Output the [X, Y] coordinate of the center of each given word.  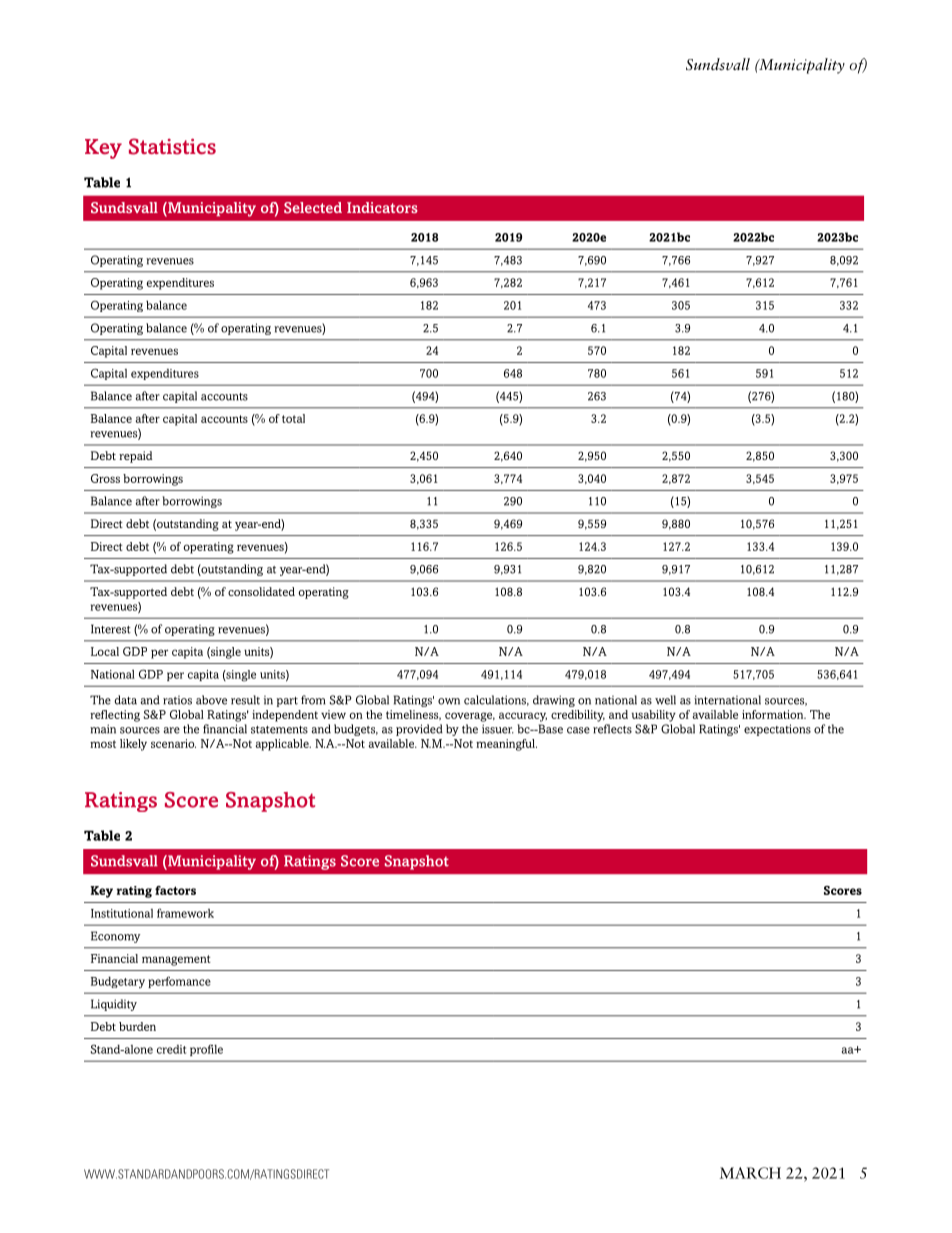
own [449, 701]
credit [171, 1049]
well [665, 700]
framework [185, 913]
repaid [136, 457]
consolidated [261, 591]
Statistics [172, 146]
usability [654, 716]
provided [419, 730]
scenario [173, 743]
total [293, 418]
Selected [313, 207]
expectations [777, 730]
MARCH [750, 1173]
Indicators [382, 207]
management [176, 960]
